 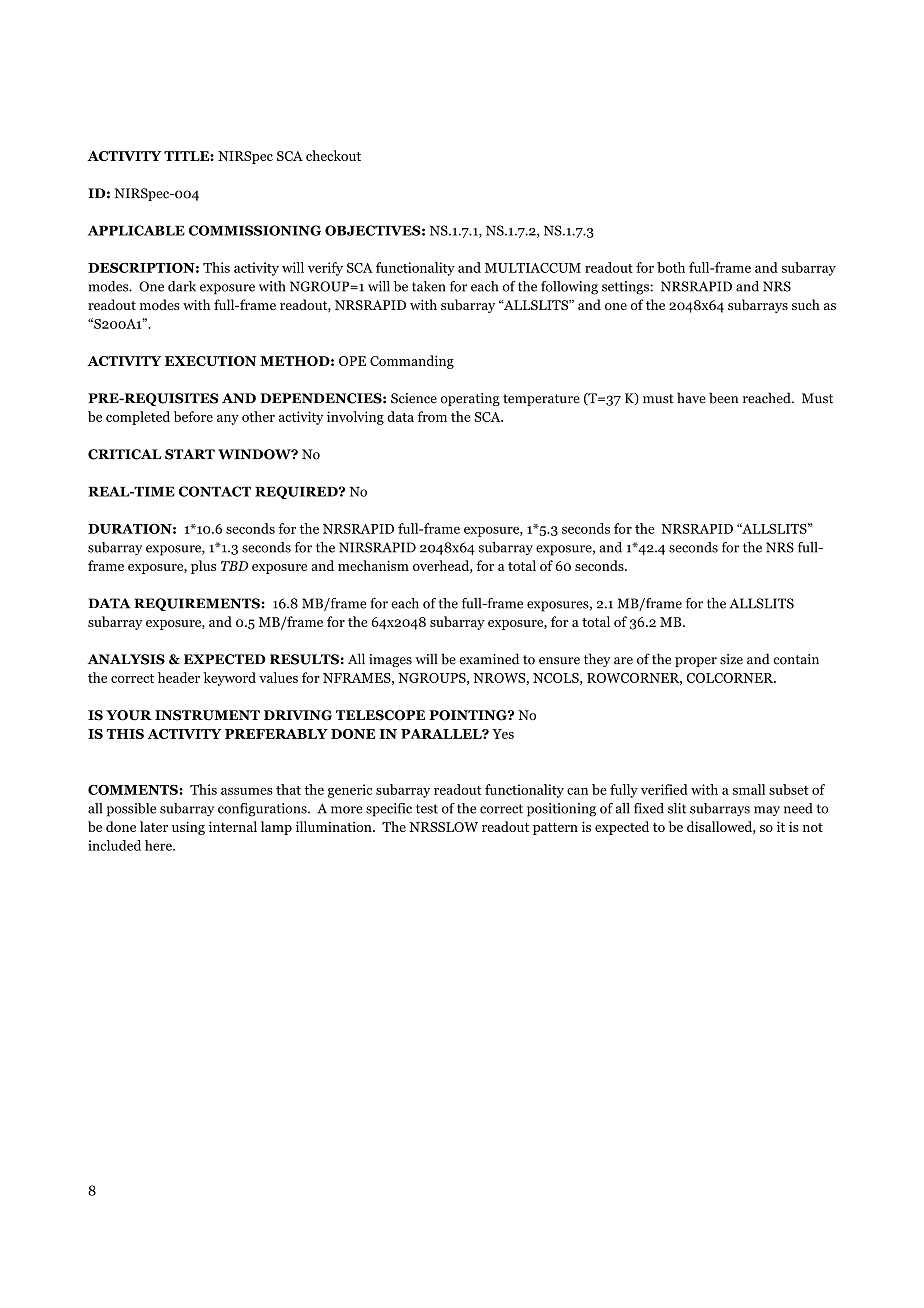 I want to click on test, so click(x=427, y=809).
